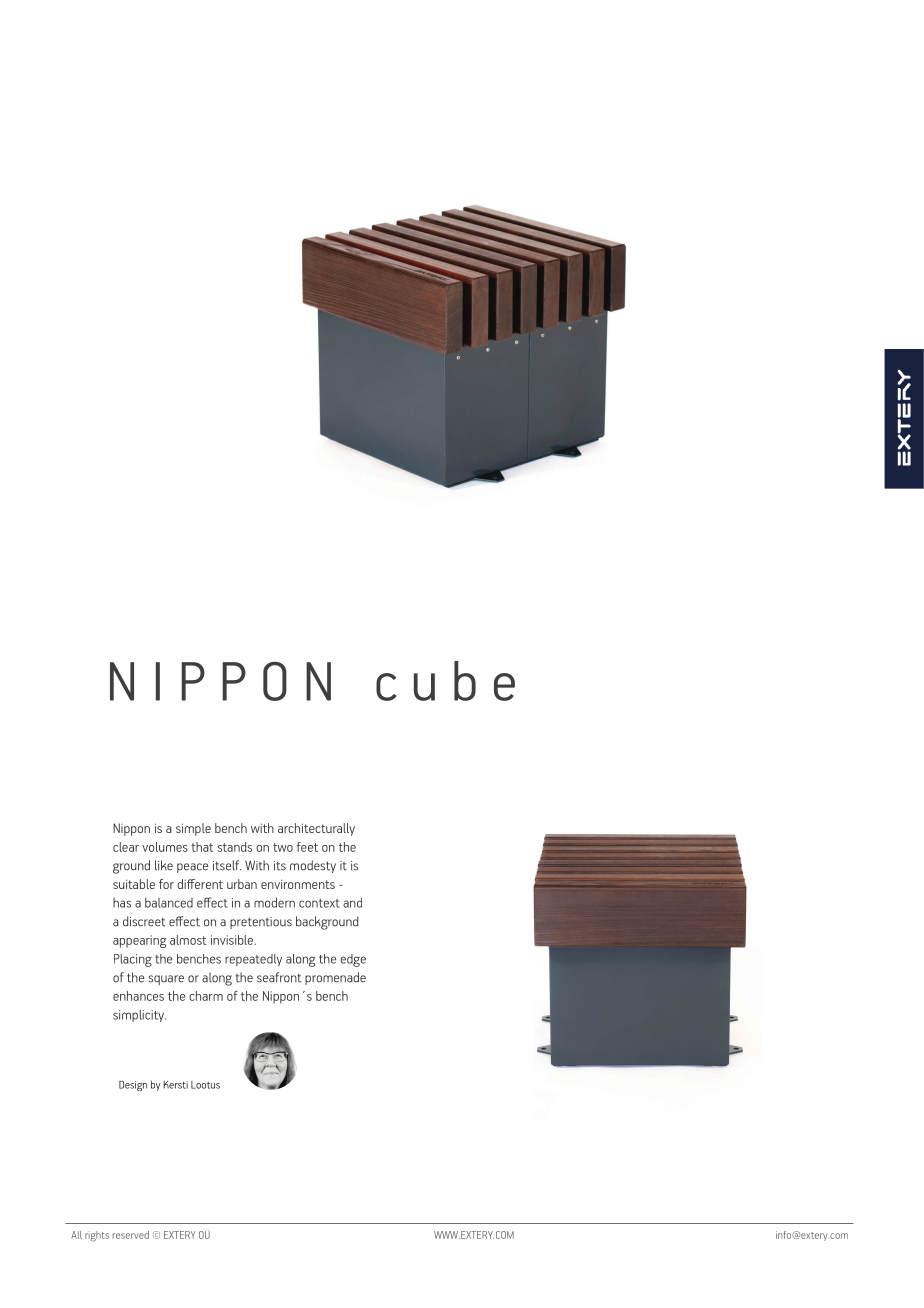  Describe the element at coordinates (234, 847) in the page. I see `stands` at that location.
